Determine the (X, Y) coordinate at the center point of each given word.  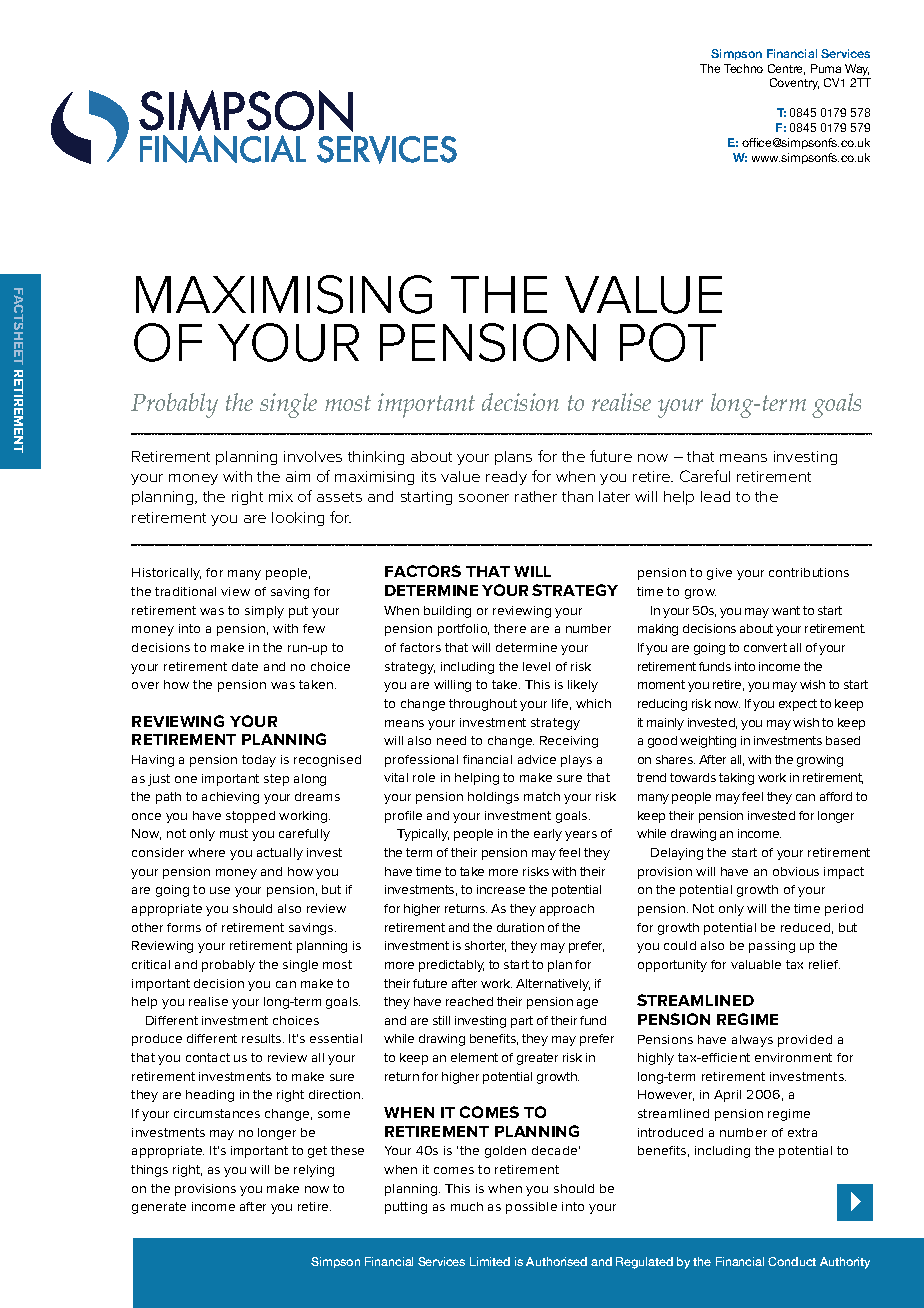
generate (159, 1208)
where (206, 852)
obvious (796, 871)
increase (501, 889)
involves (313, 456)
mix (281, 496)
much (467, 1206)
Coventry (794, 84)
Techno (743, 68)
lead (715, 496)
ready (506, 478)
